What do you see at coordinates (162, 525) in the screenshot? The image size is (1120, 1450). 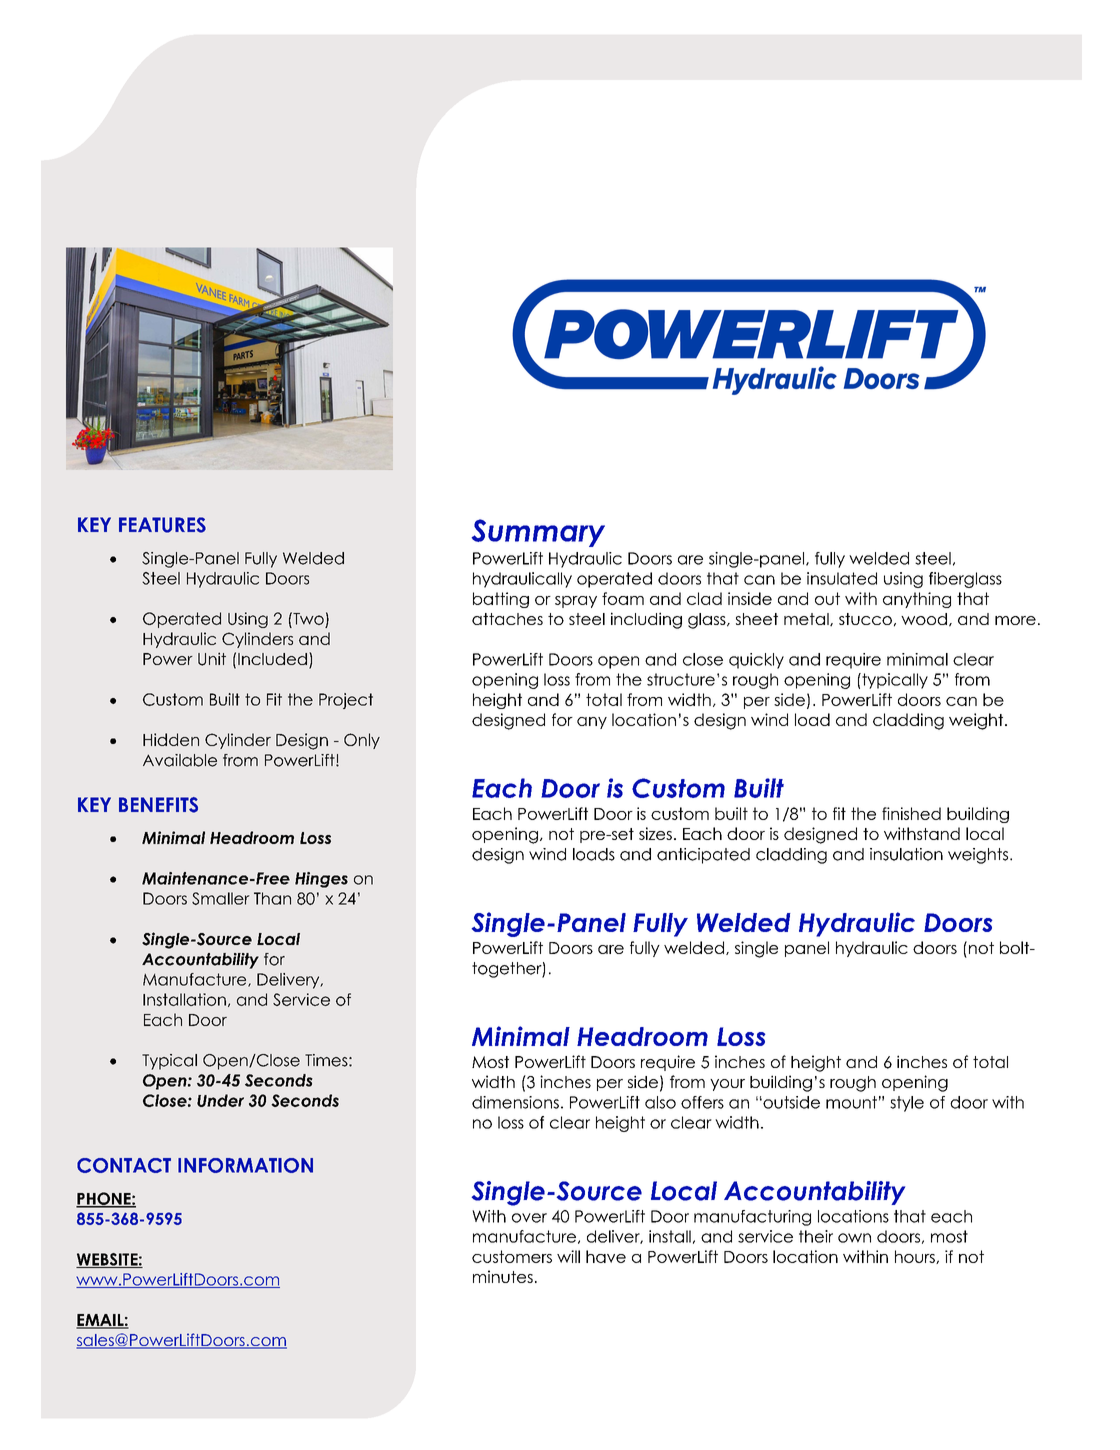 I see `FEATURES` at bounding box center [162, 525].
